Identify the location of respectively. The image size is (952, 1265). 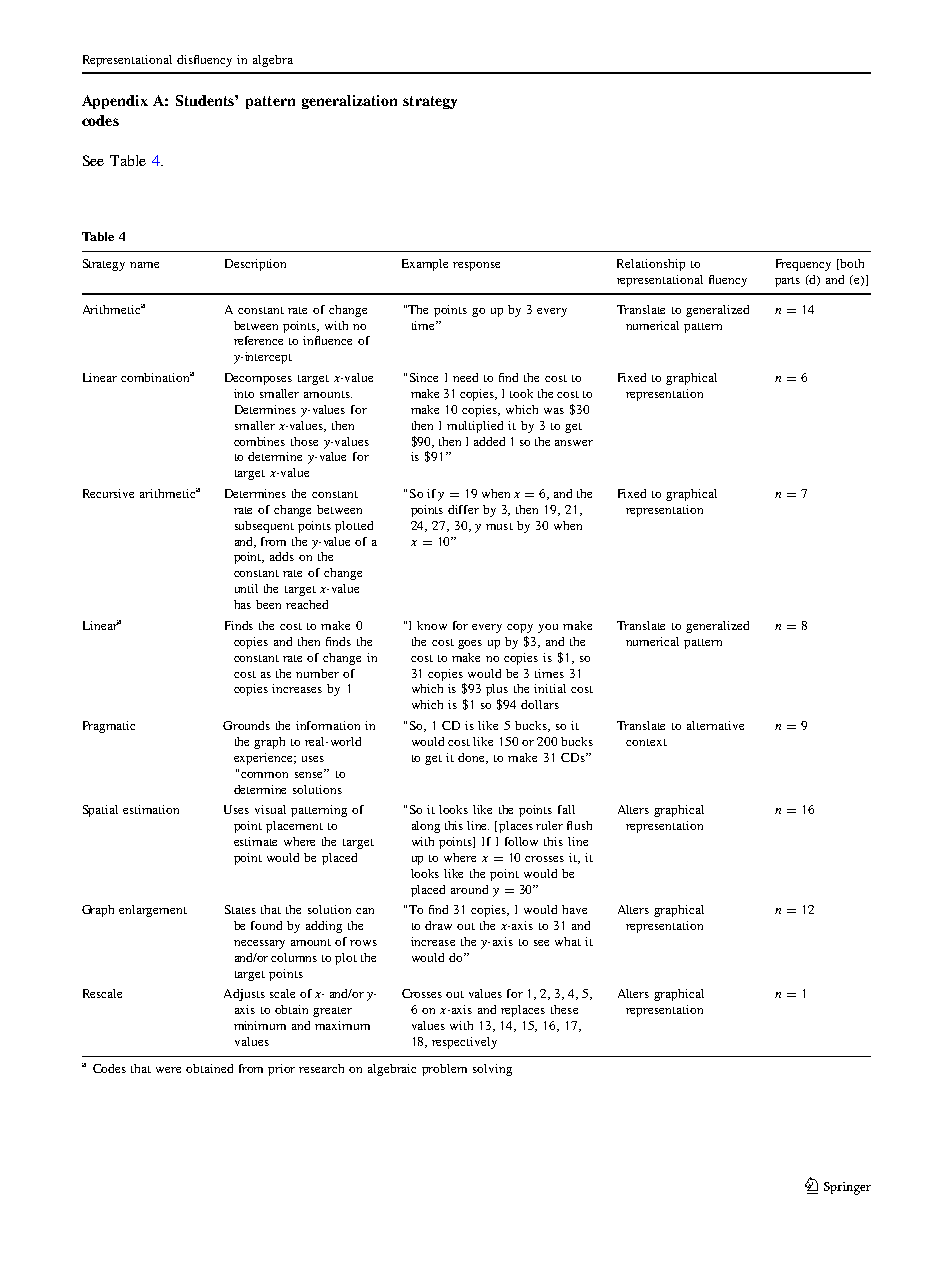
(464, 1043).
